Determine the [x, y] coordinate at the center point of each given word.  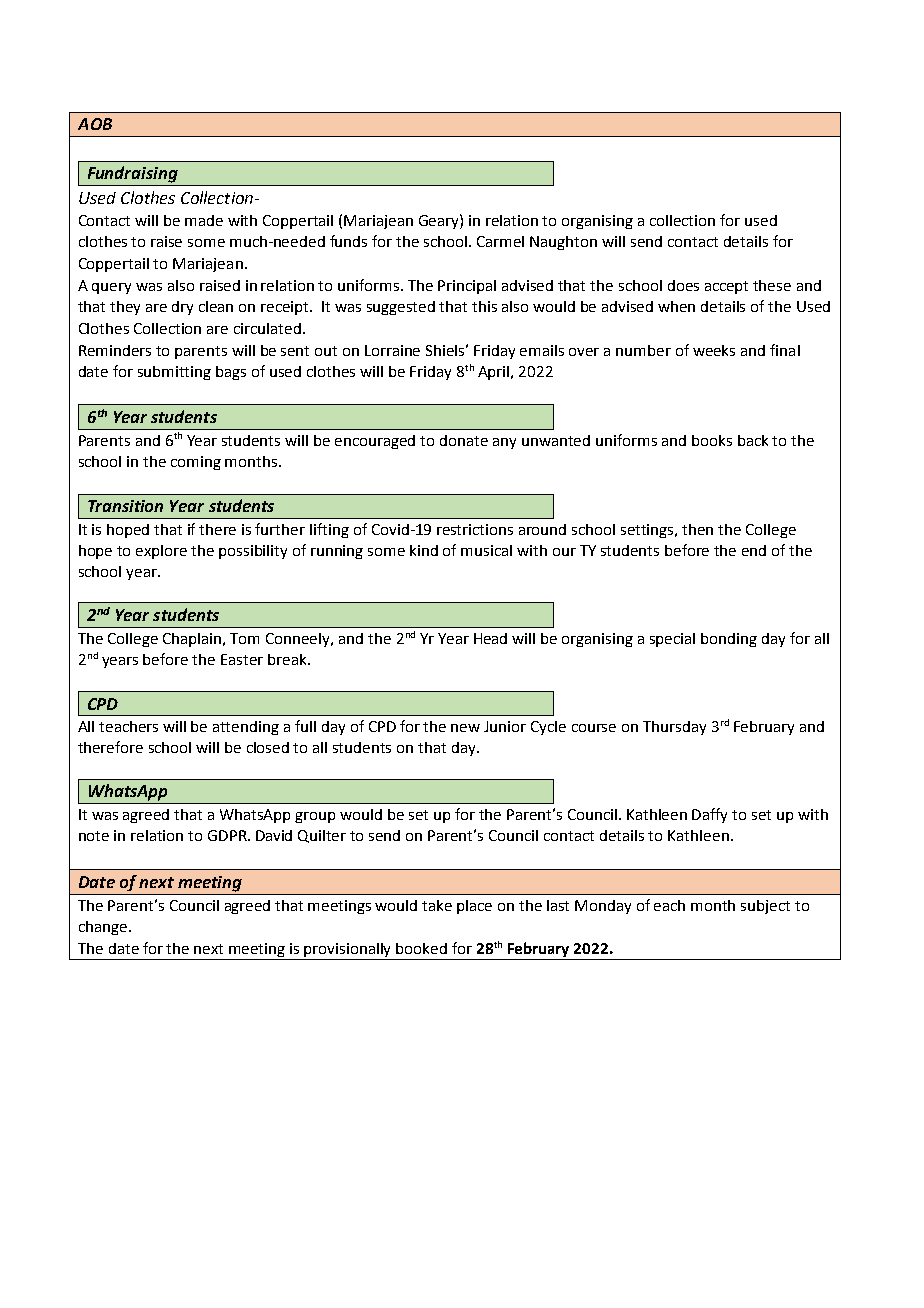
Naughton [563, 243]
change [104, 928]
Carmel [500, 241]
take [437, 905]
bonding [729, 640]
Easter [242, 659]
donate [464, 440]
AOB [95, 124]
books [712, 440]
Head [490, 638]
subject [765, 907]
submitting [174, 373]
